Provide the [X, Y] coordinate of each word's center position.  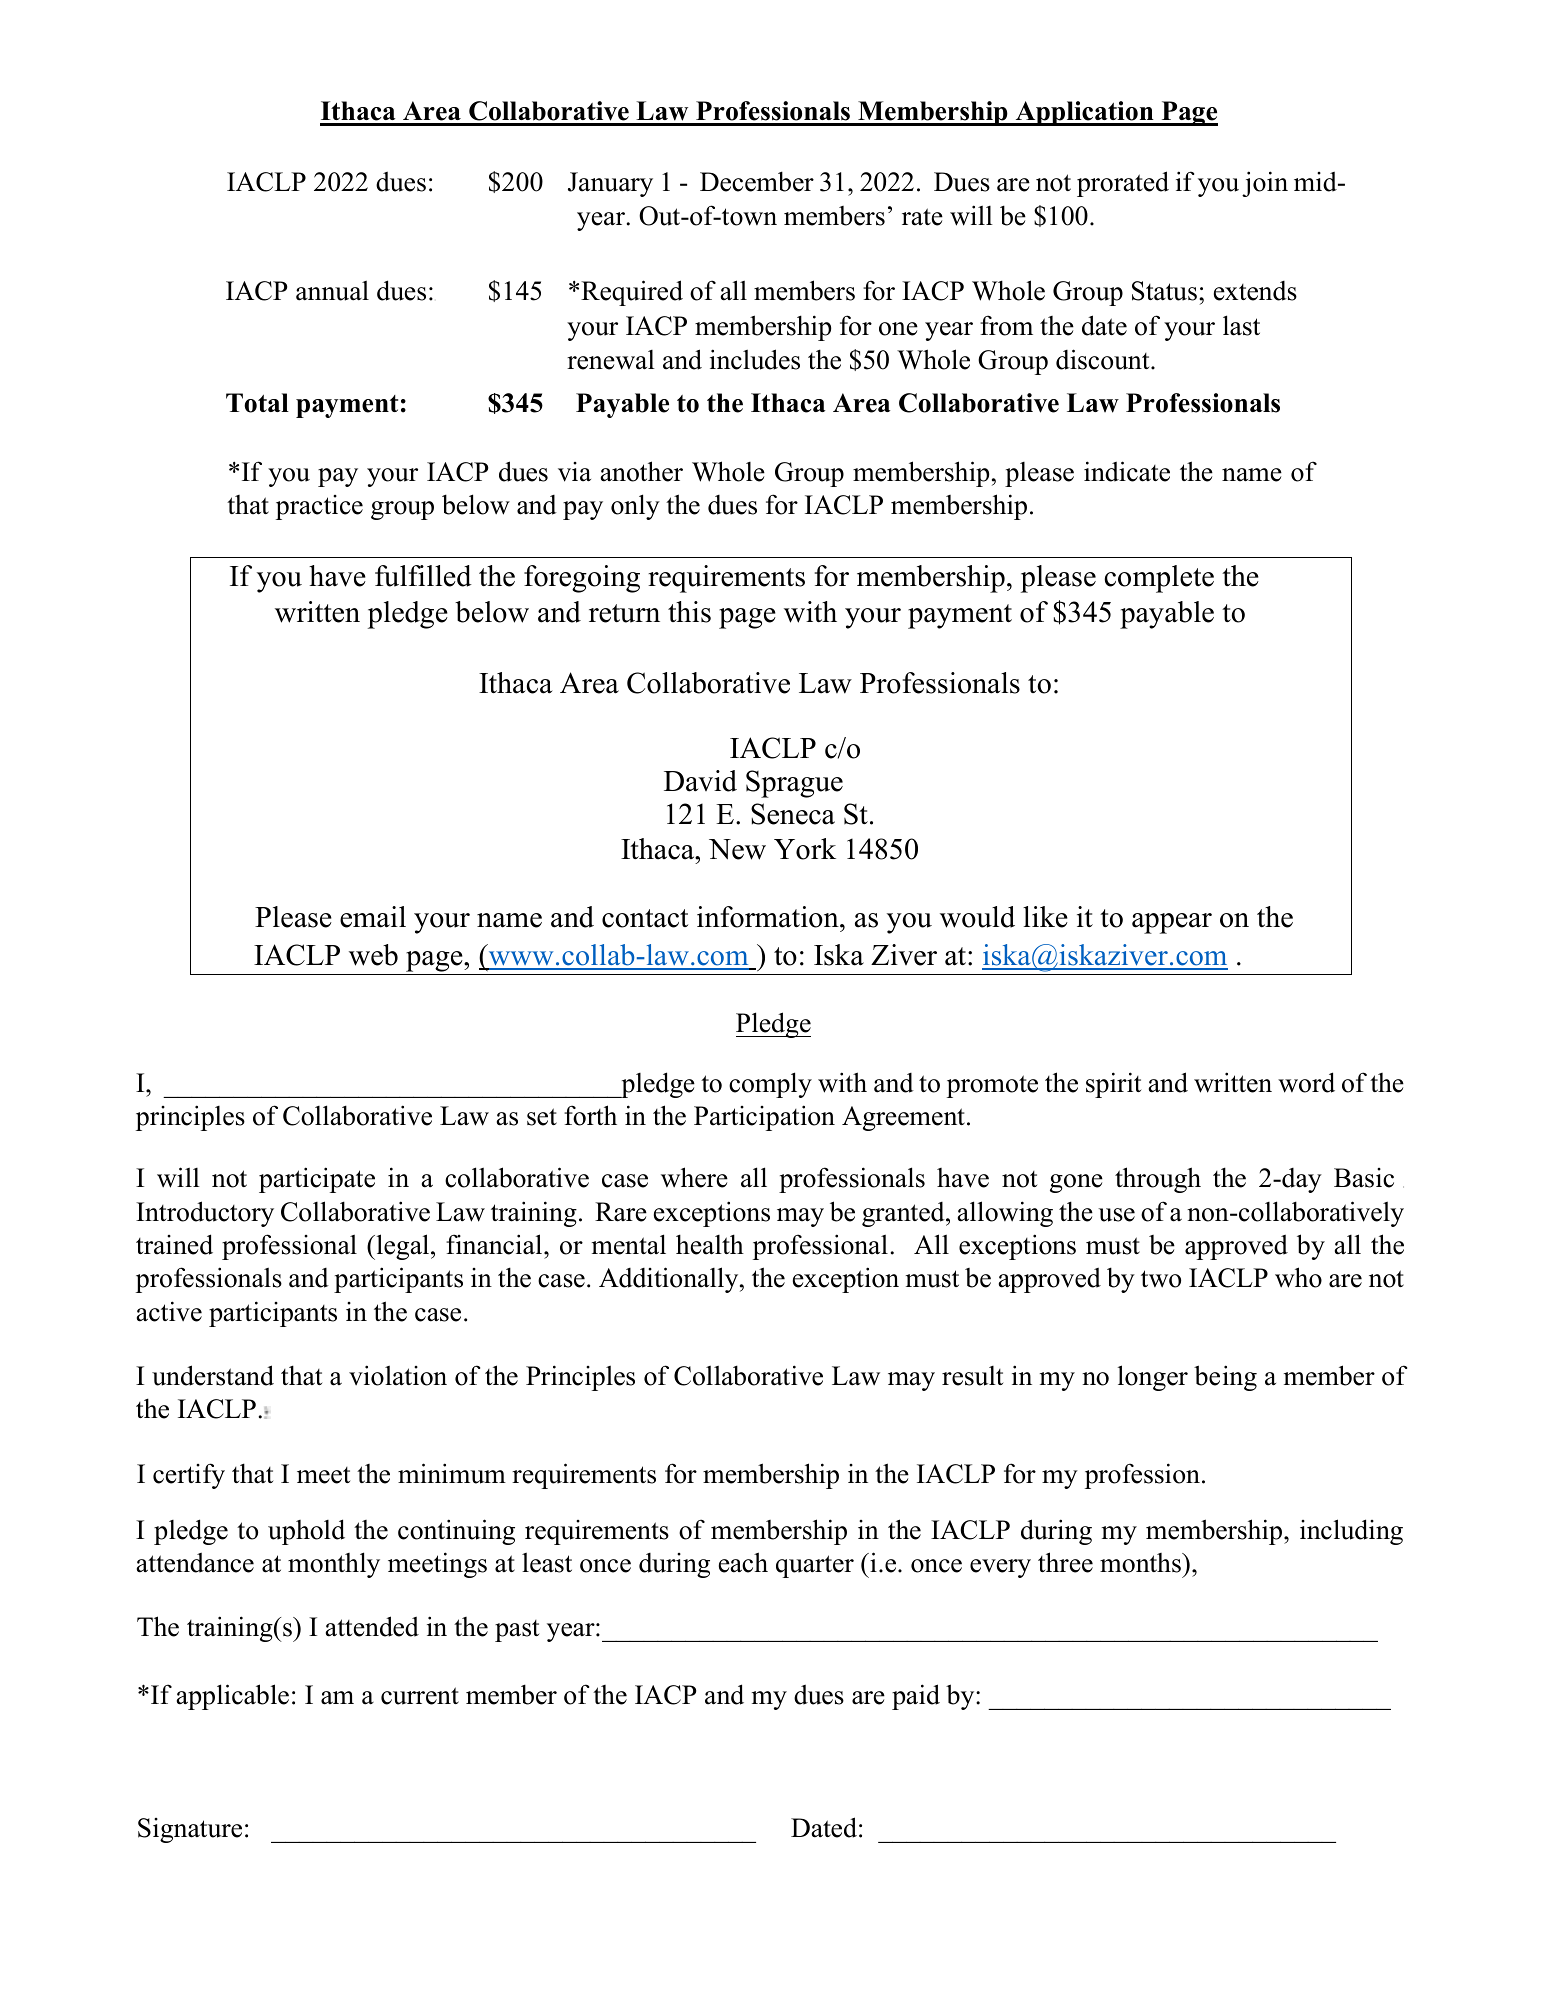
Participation [764, 1118]
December [757, 181]
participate [317, 1180]
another [642, 471]
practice [319, 507]
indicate [1127, 471]
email [373, 917]
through [1158, 1180]
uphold [306, 1532]
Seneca [793, 814]
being [1225, 1378]
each [743, 1562]
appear [1172, 923]
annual [332, 290]
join [1265, 184]
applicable [233, 1697]
